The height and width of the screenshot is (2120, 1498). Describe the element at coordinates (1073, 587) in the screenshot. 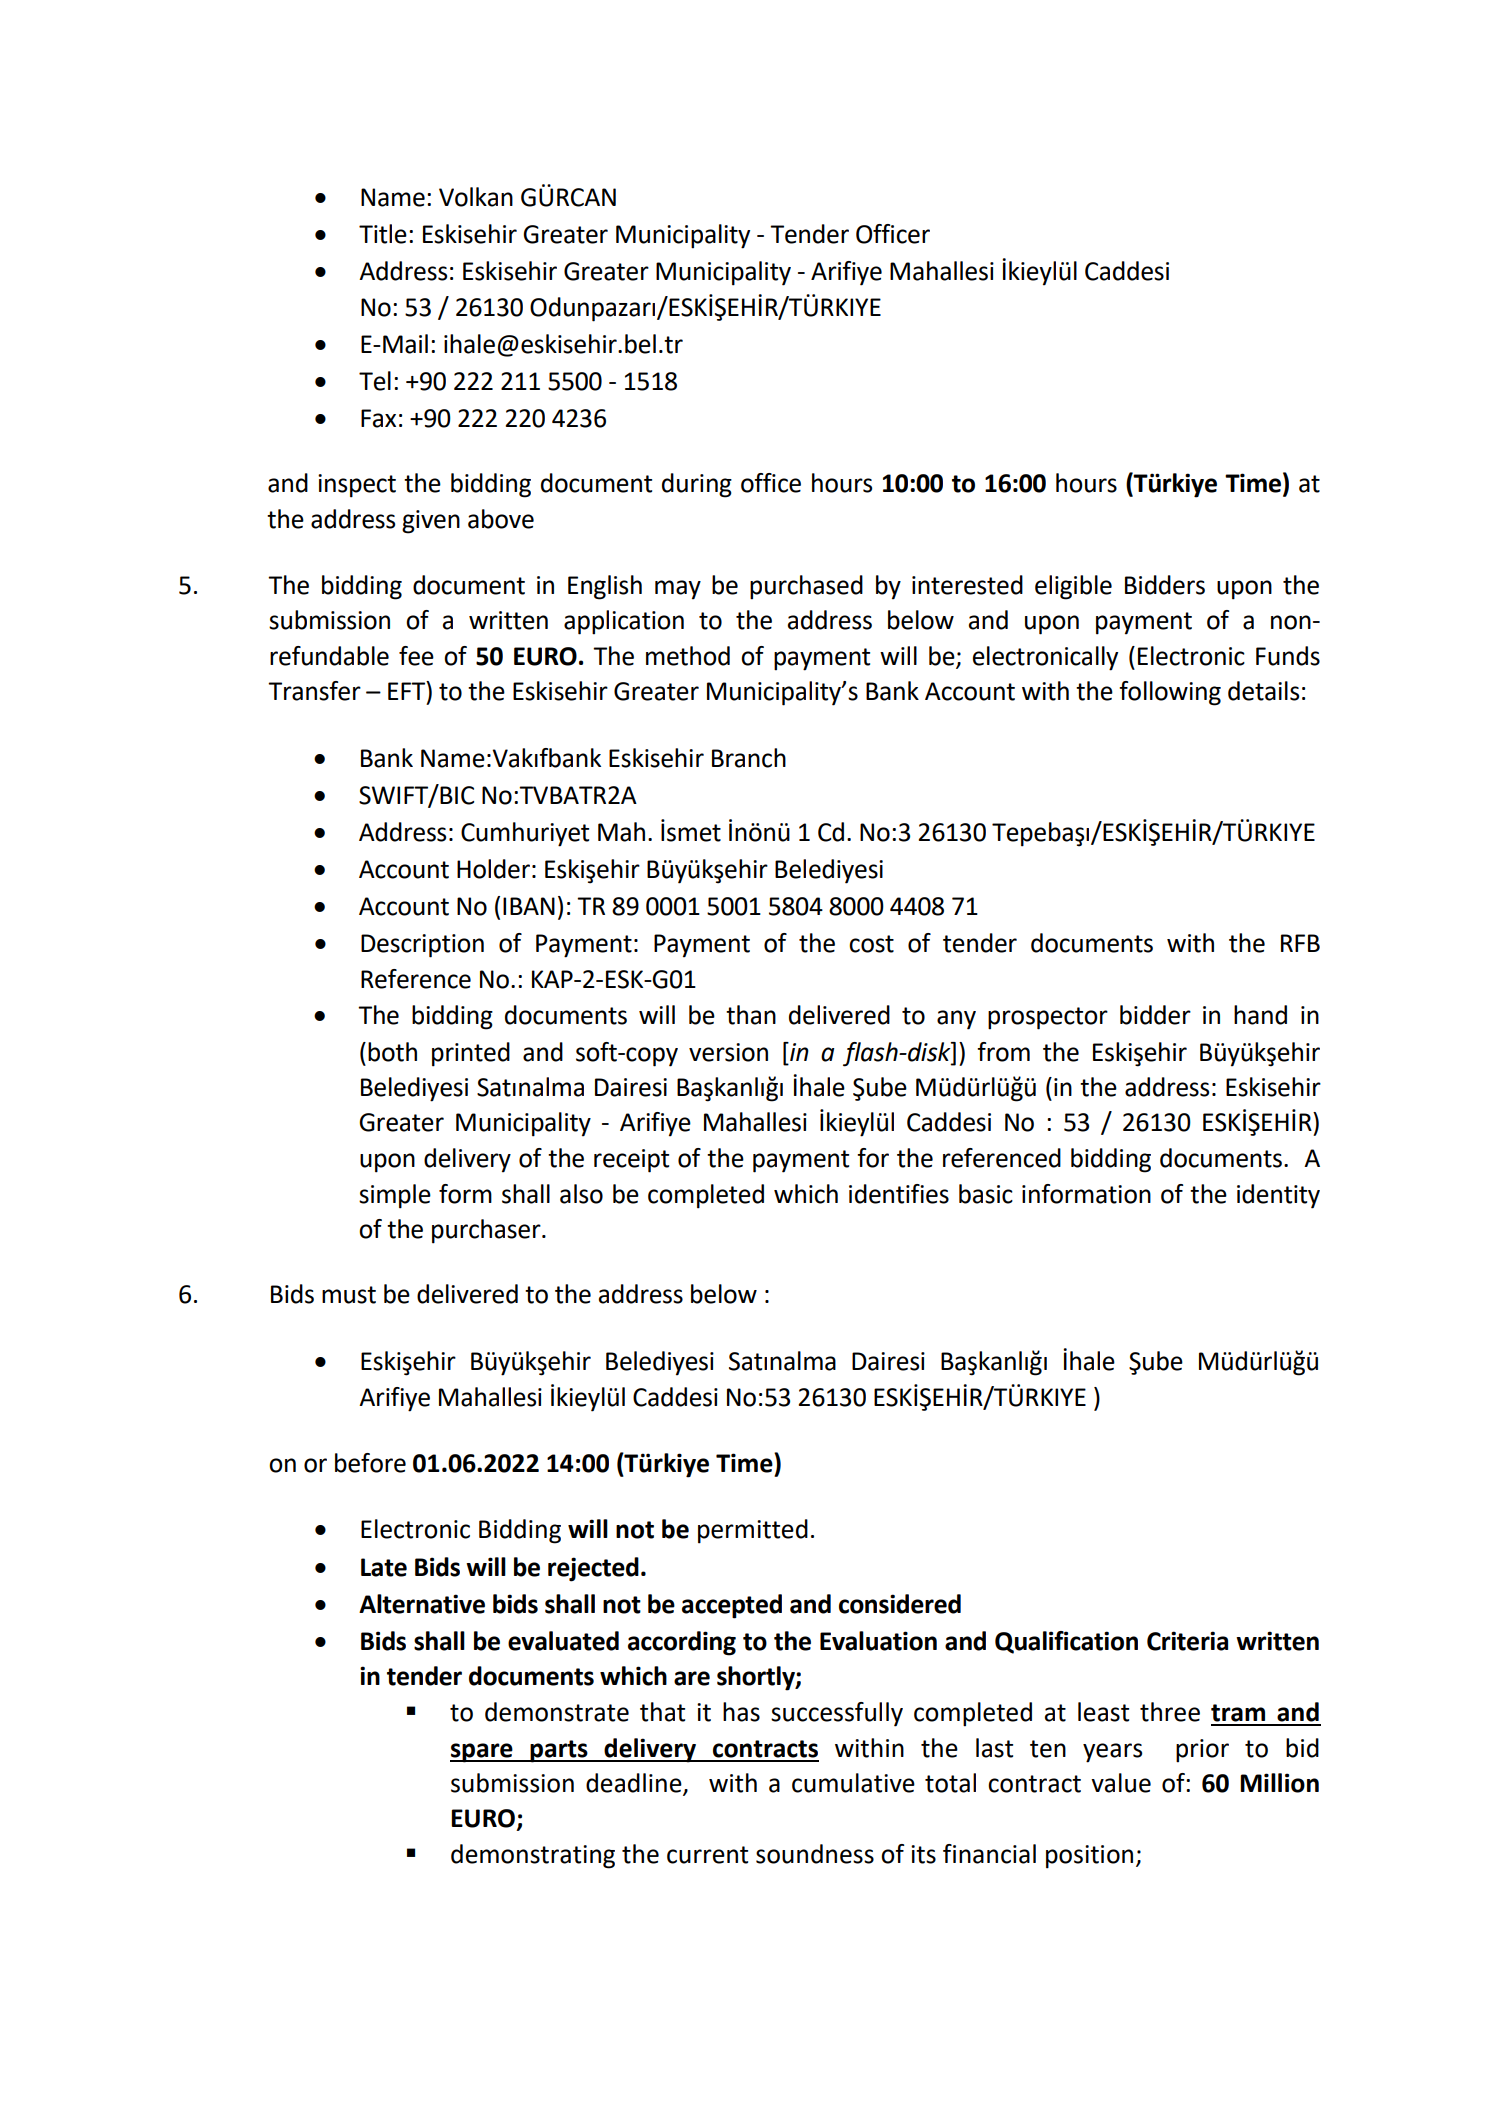

I see `eligible` at that location.
